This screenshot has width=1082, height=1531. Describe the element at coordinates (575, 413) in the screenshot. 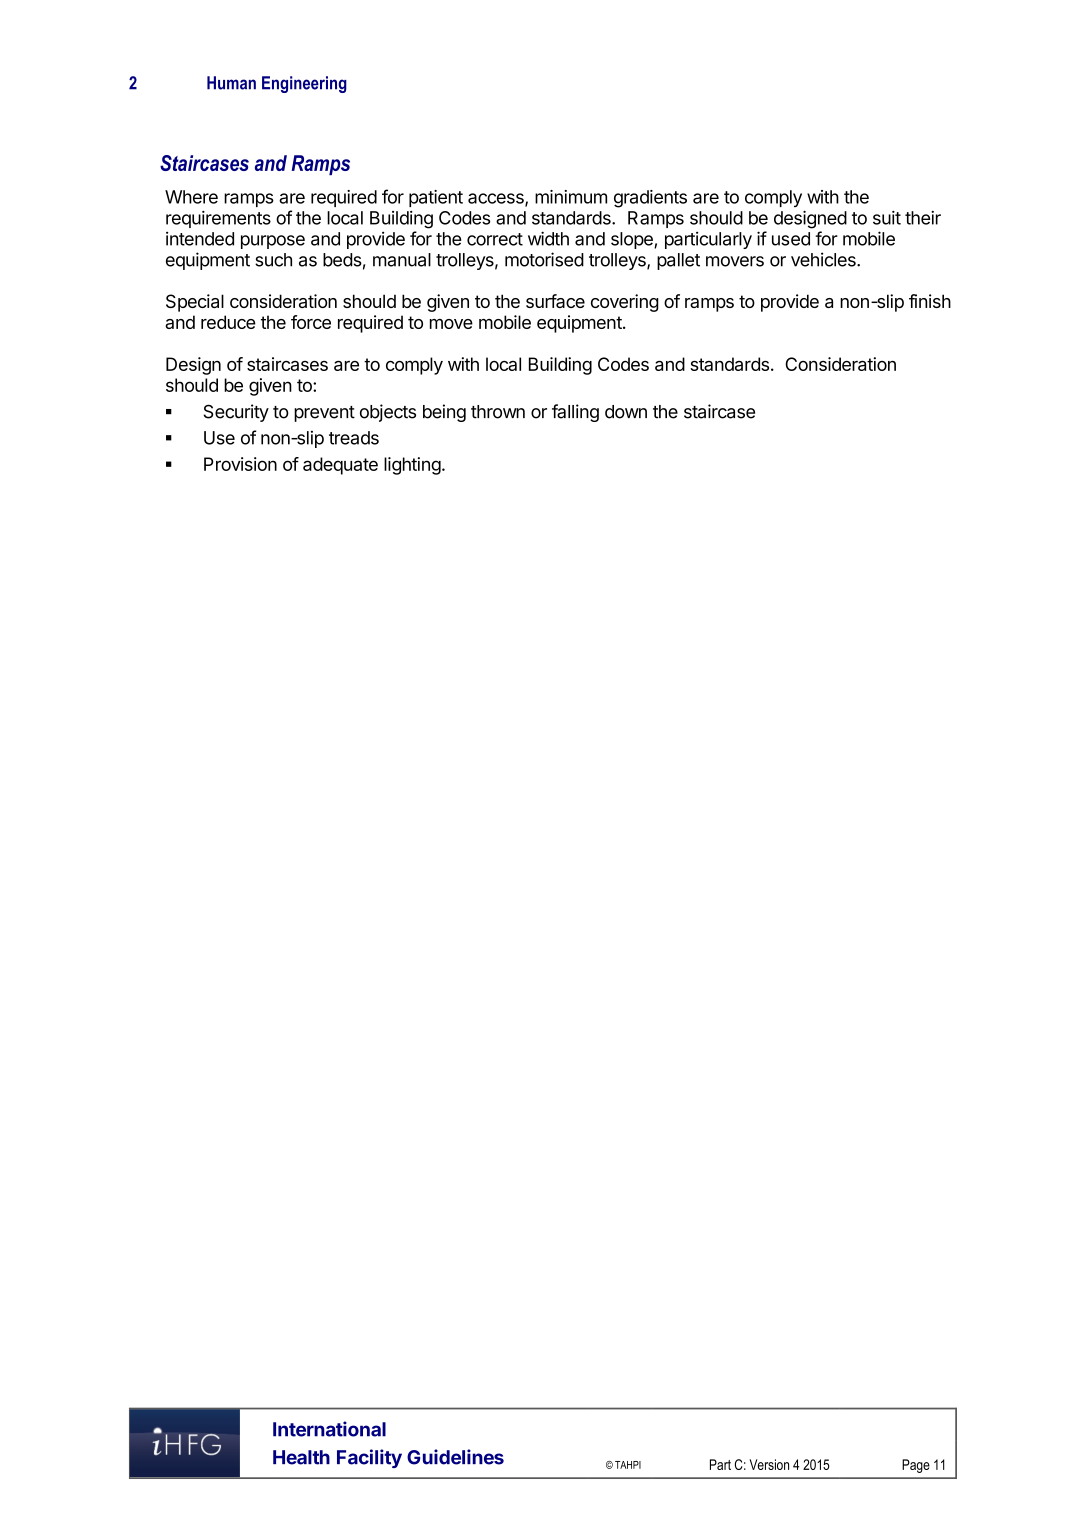

I see `falling` at that location.
